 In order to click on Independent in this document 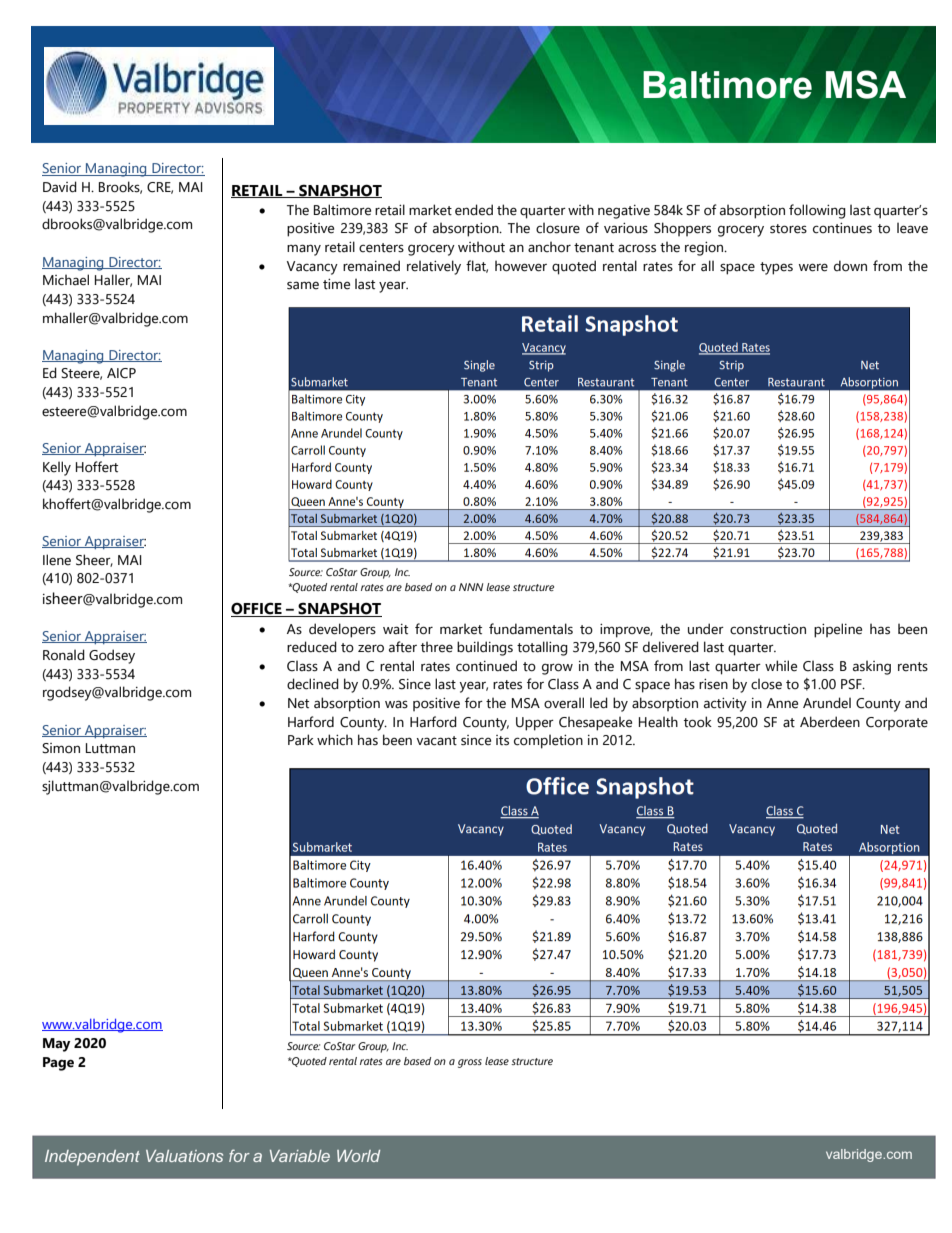, I will do `click(92, 1158)`.
